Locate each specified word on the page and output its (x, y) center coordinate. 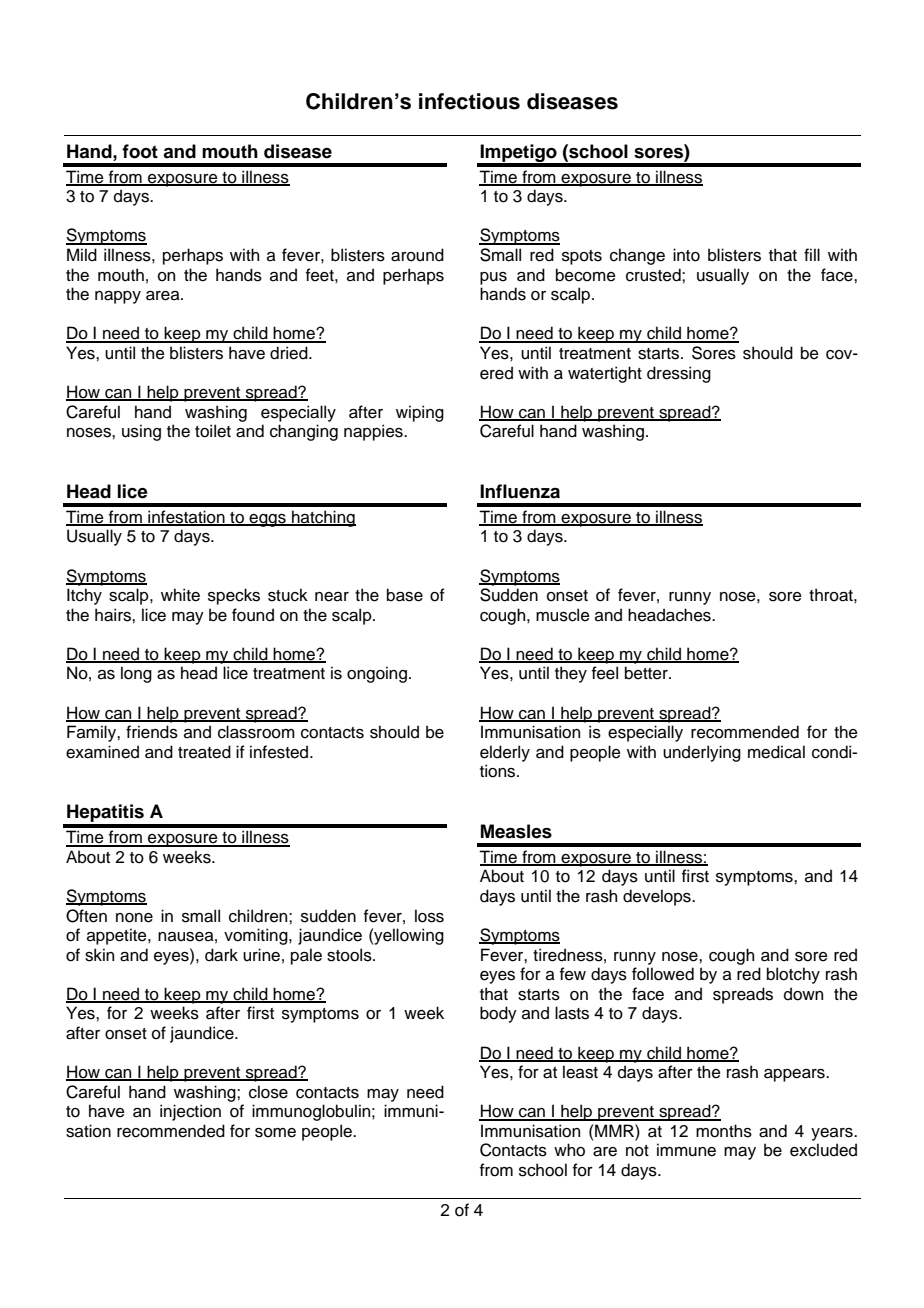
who (569, 1150)
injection (190, 1112)
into (686, 255)
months (724, 1131)
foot (140, 151)
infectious (469, 101)
